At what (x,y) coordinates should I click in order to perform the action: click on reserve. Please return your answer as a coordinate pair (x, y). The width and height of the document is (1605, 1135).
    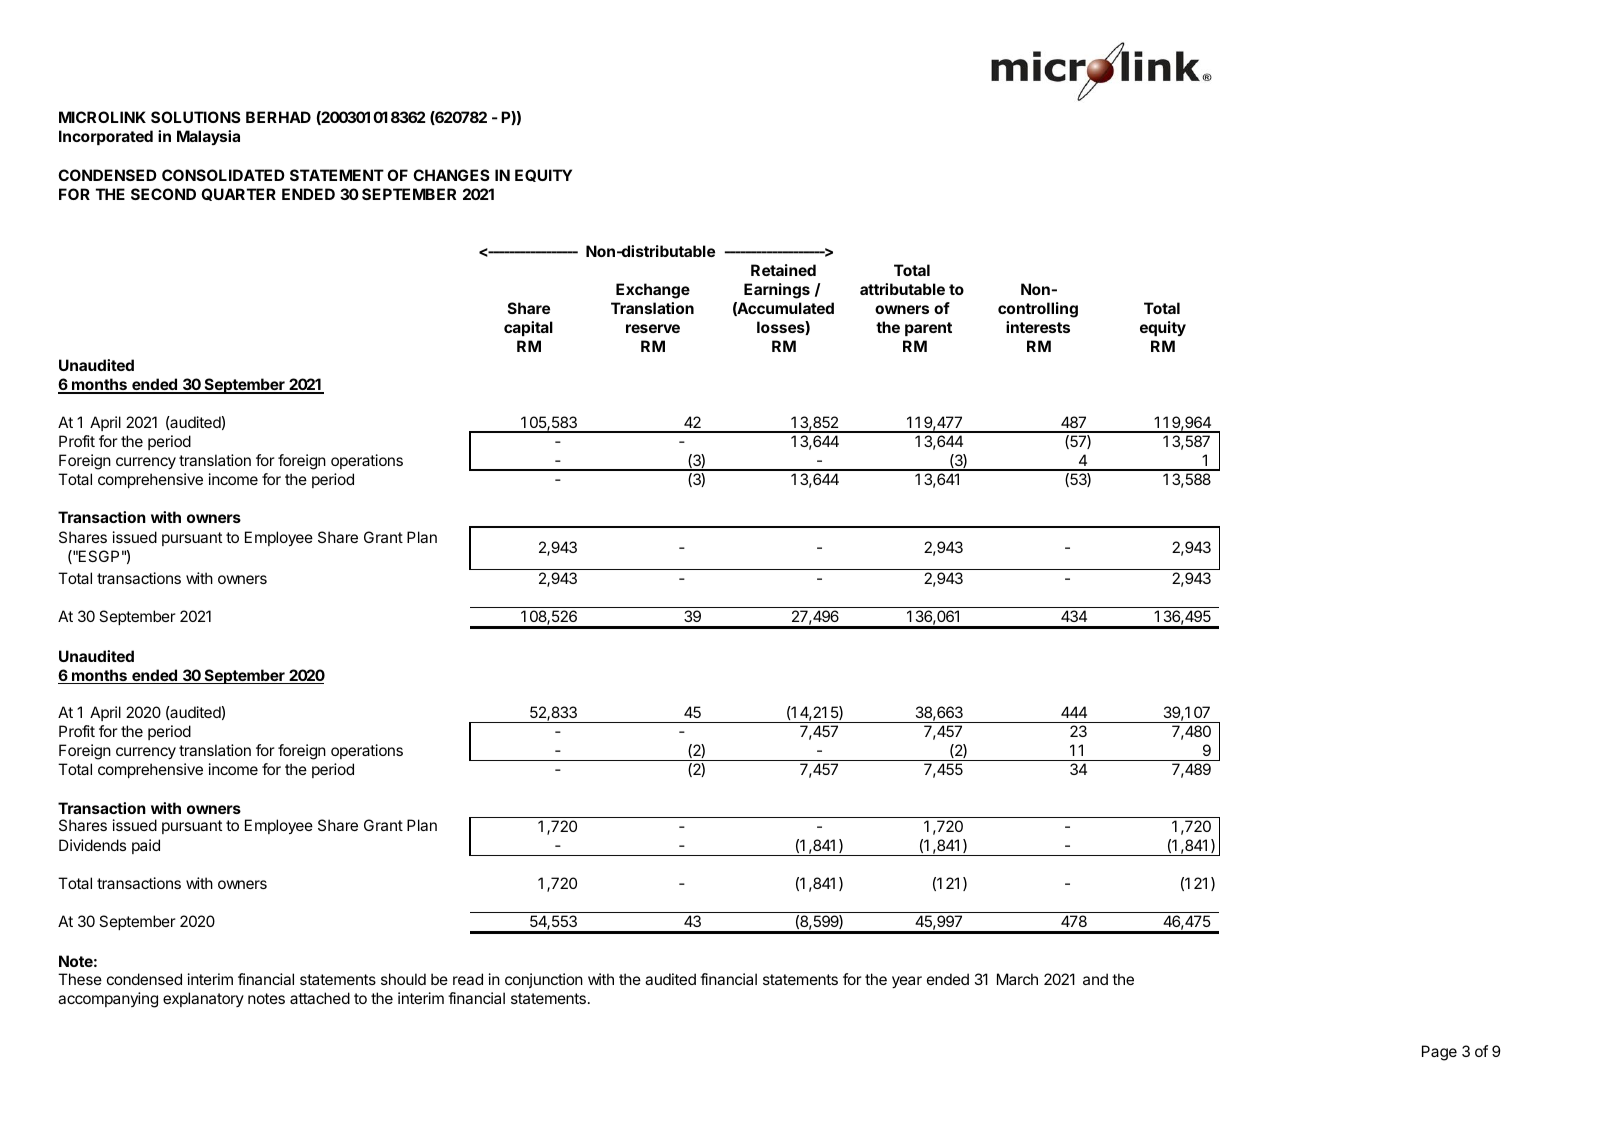
    Looking at the image, I should click on (653, 328).
